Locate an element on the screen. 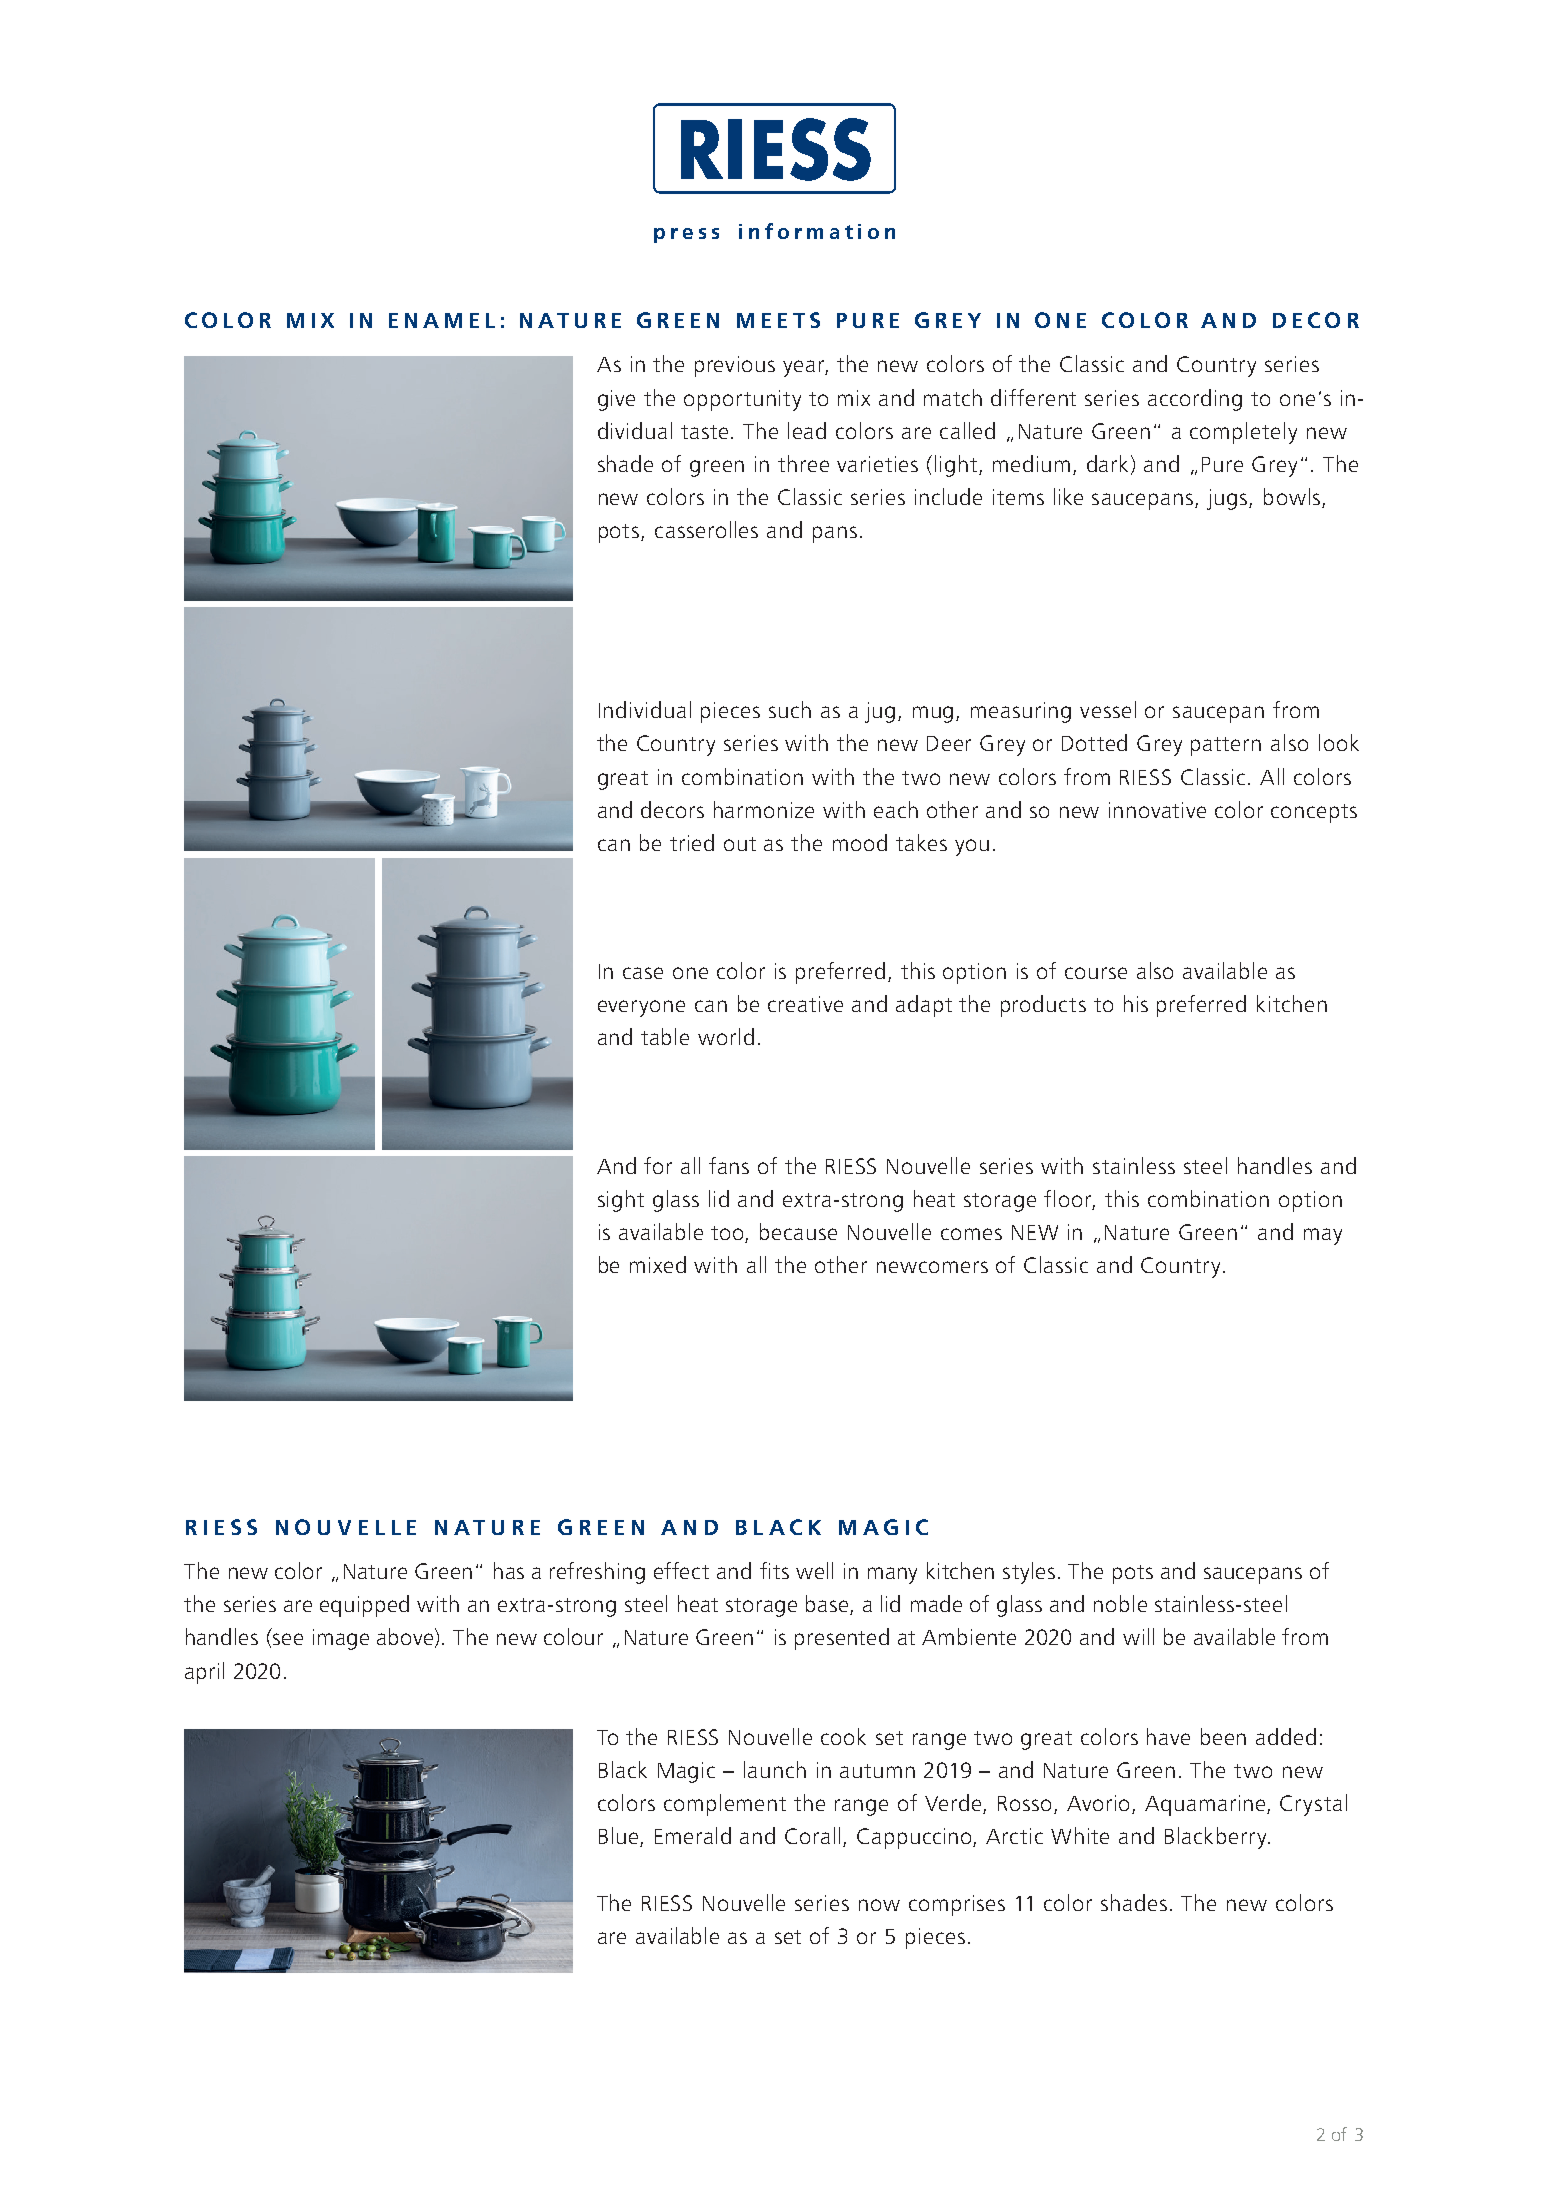 This screenshot has height=2190, width=1549. Blue is located at coordinates (620, 1837).
